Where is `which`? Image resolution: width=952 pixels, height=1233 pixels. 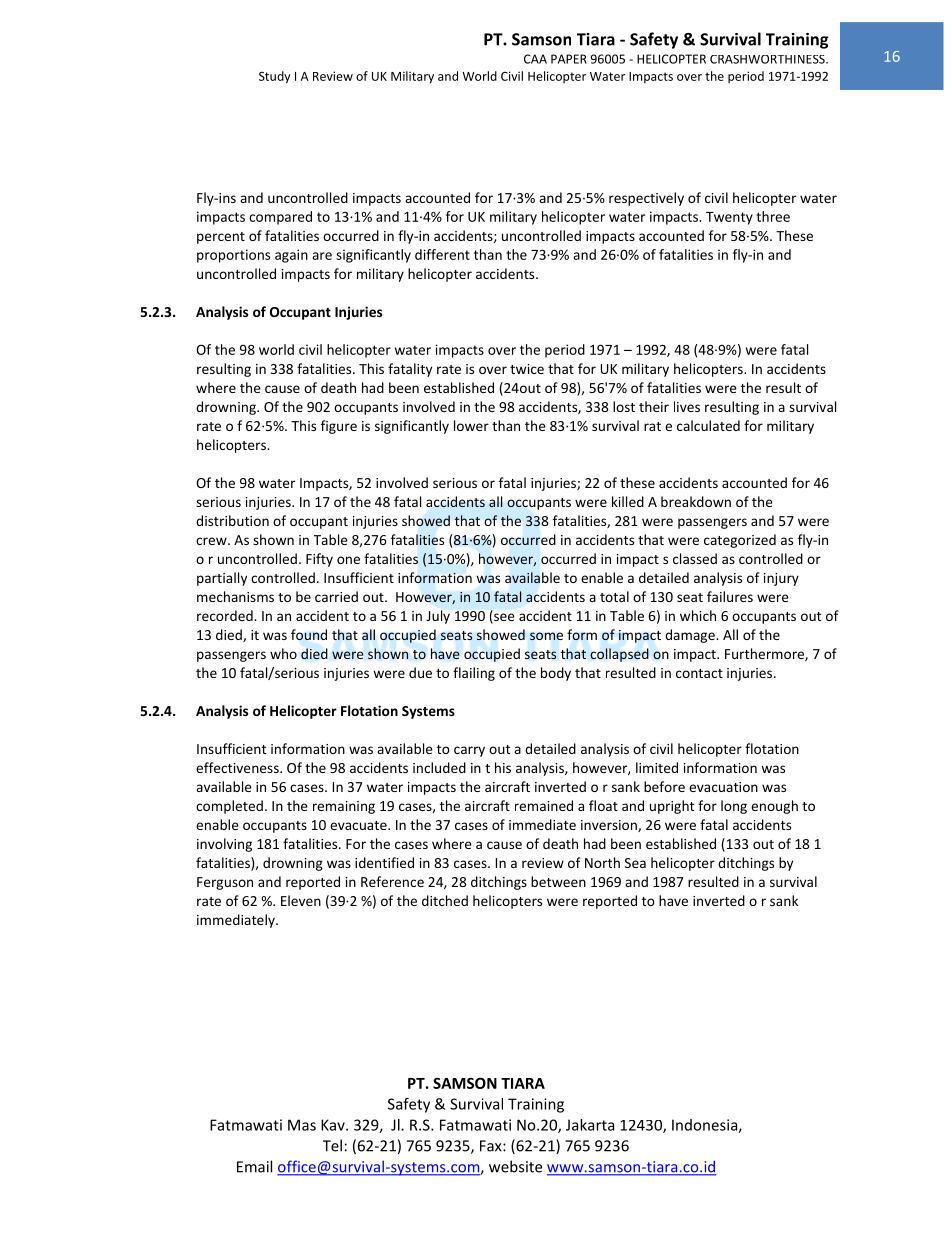
which is located at coordinates (698, 615).
